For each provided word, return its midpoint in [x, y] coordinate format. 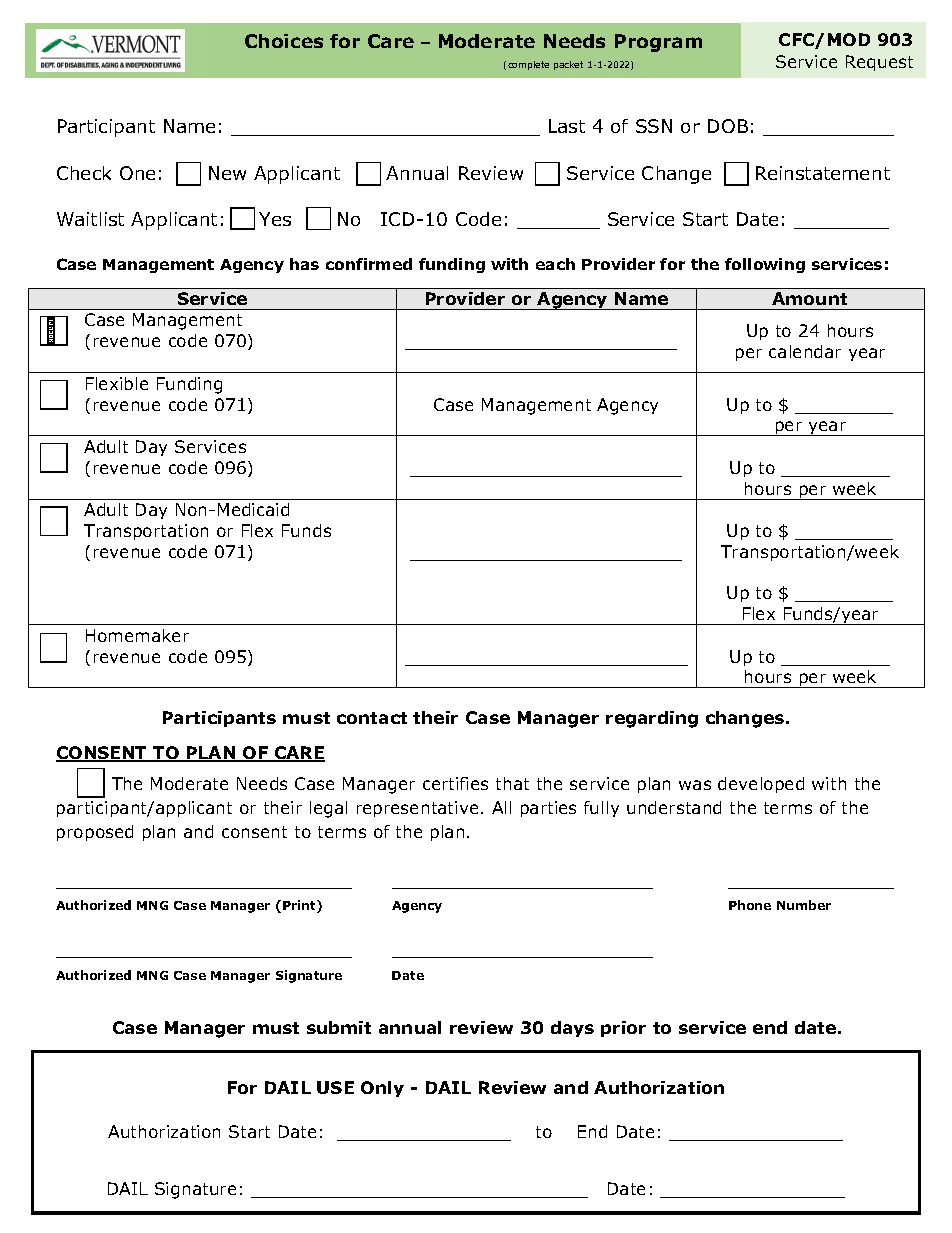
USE [335, 1087]
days [572, 1029]
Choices [284, 41]
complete [528, 65]
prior [623, 1029]
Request [879, 63]
